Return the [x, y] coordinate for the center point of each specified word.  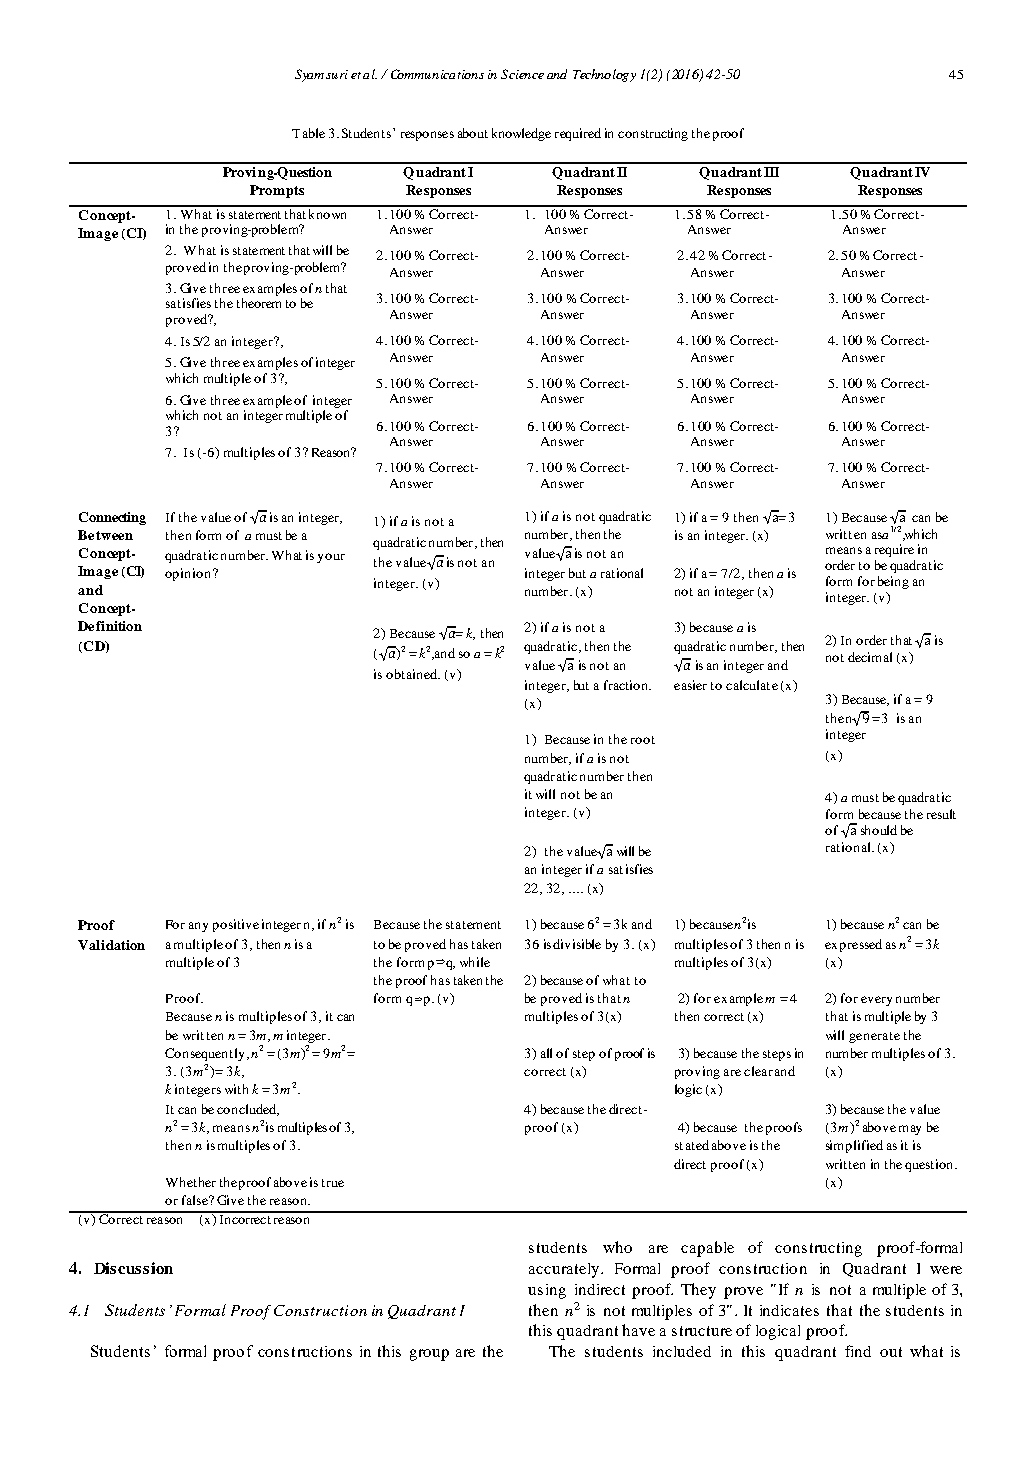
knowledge [521, 134]
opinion [189, 574]
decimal [870, 657]
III [771, 172]
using [547, 1291]
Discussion [133, 1268]
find [858, 1351]
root [643, 740]
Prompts [277, 191]
